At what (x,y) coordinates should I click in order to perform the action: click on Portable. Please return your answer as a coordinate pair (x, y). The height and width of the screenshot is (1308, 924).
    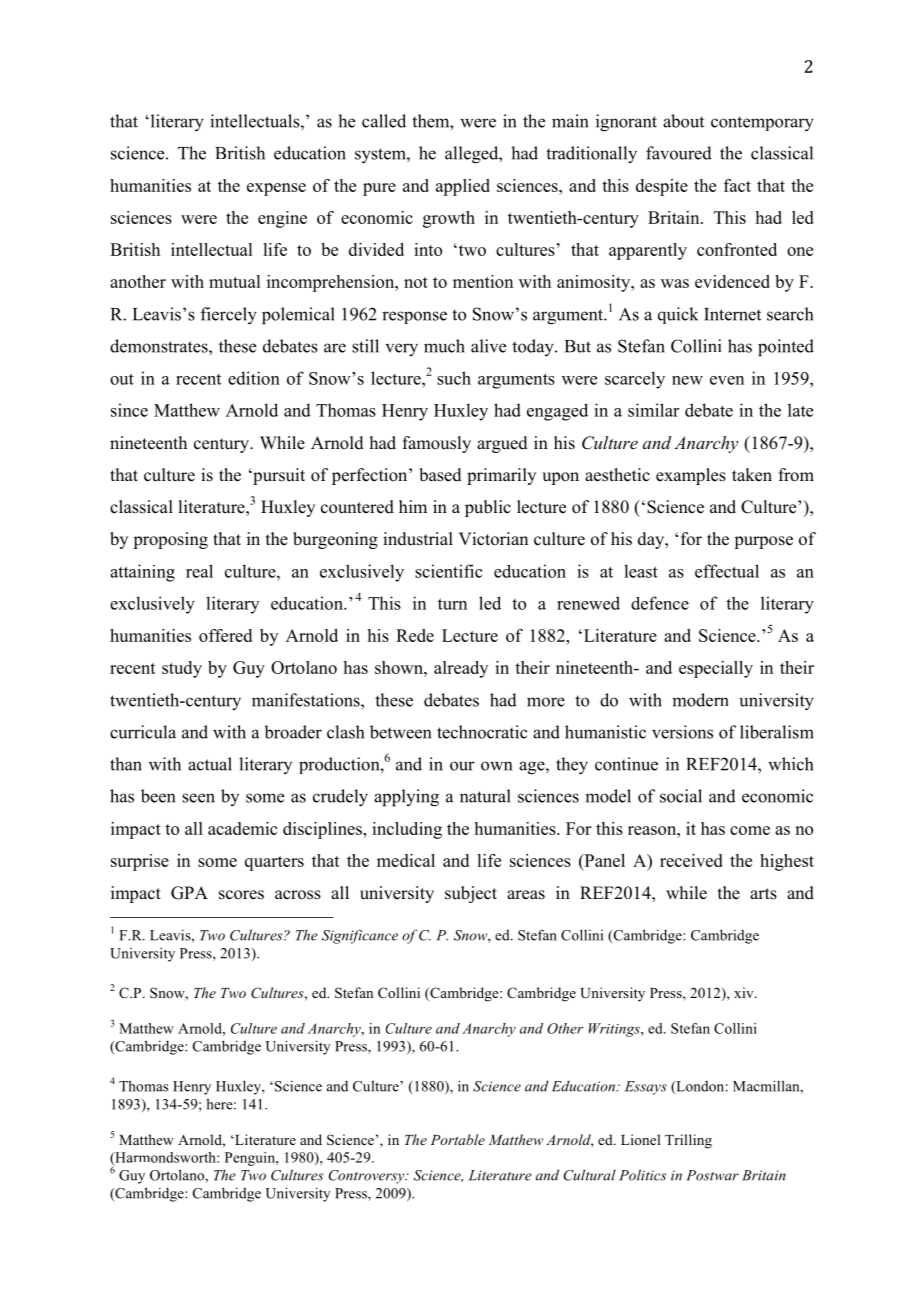
    Looking at the image, I should click on (458, 1139).
